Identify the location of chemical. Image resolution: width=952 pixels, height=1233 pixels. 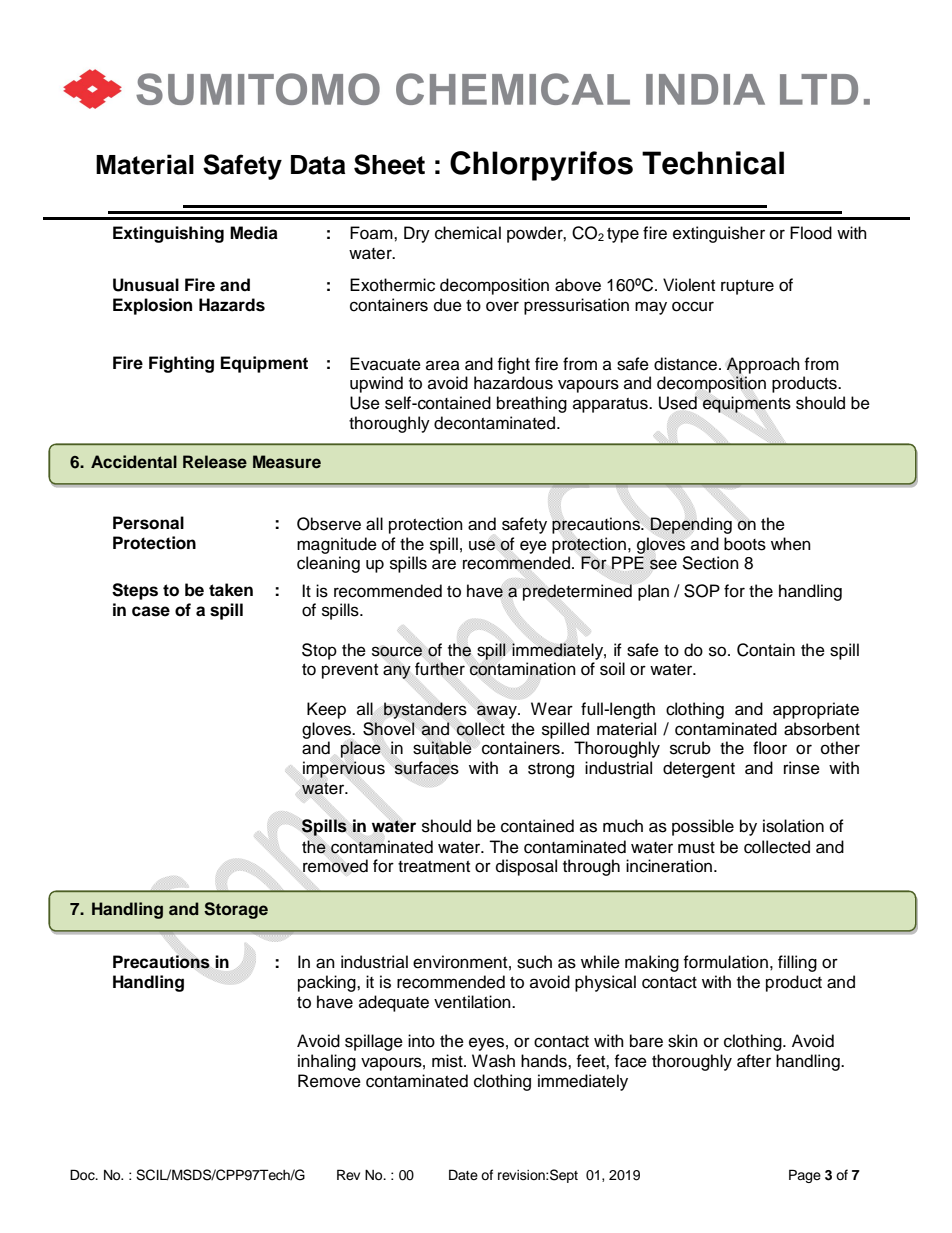
(468, 233).
